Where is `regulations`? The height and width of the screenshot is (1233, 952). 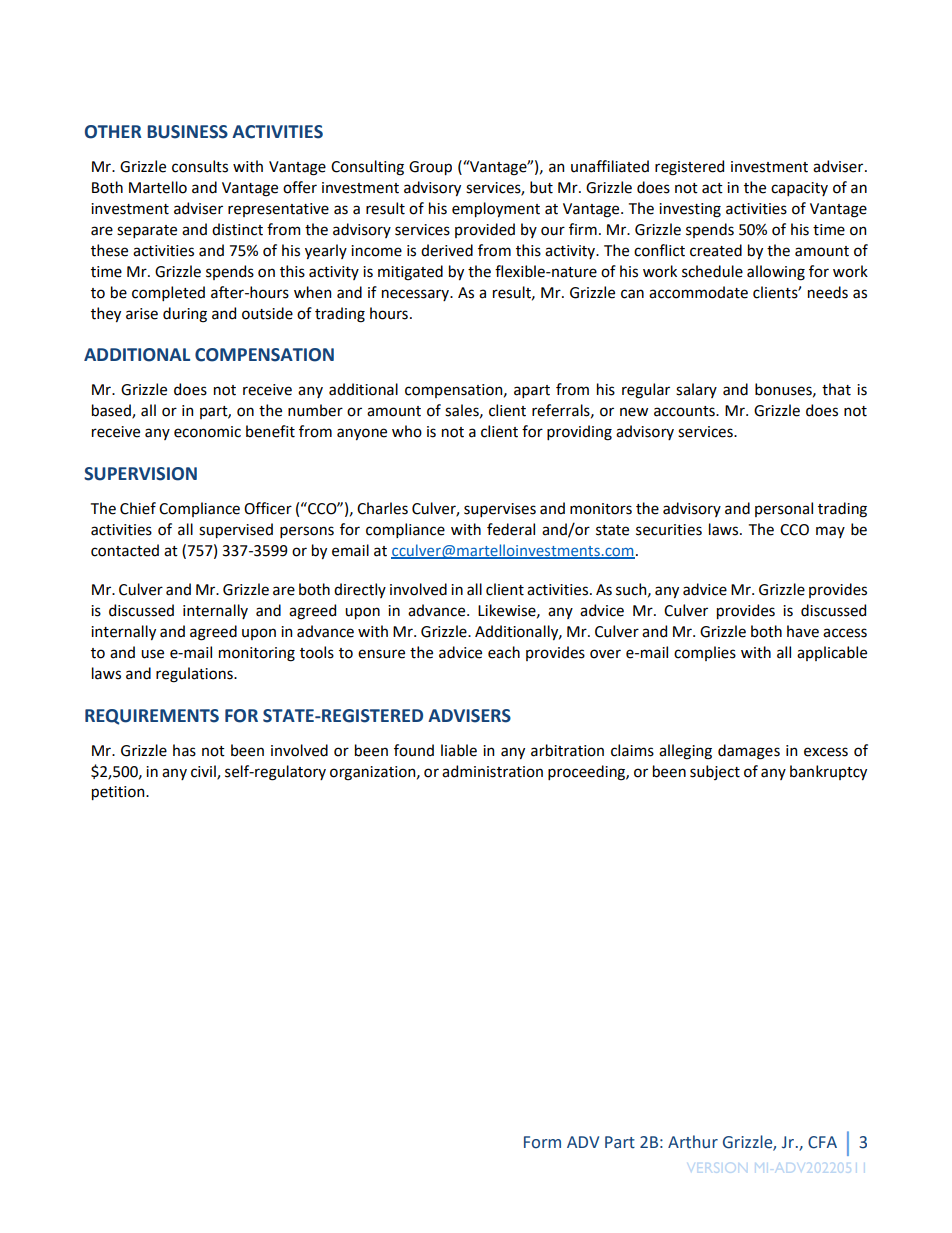 regulations is located at coordinates (195, 675).
